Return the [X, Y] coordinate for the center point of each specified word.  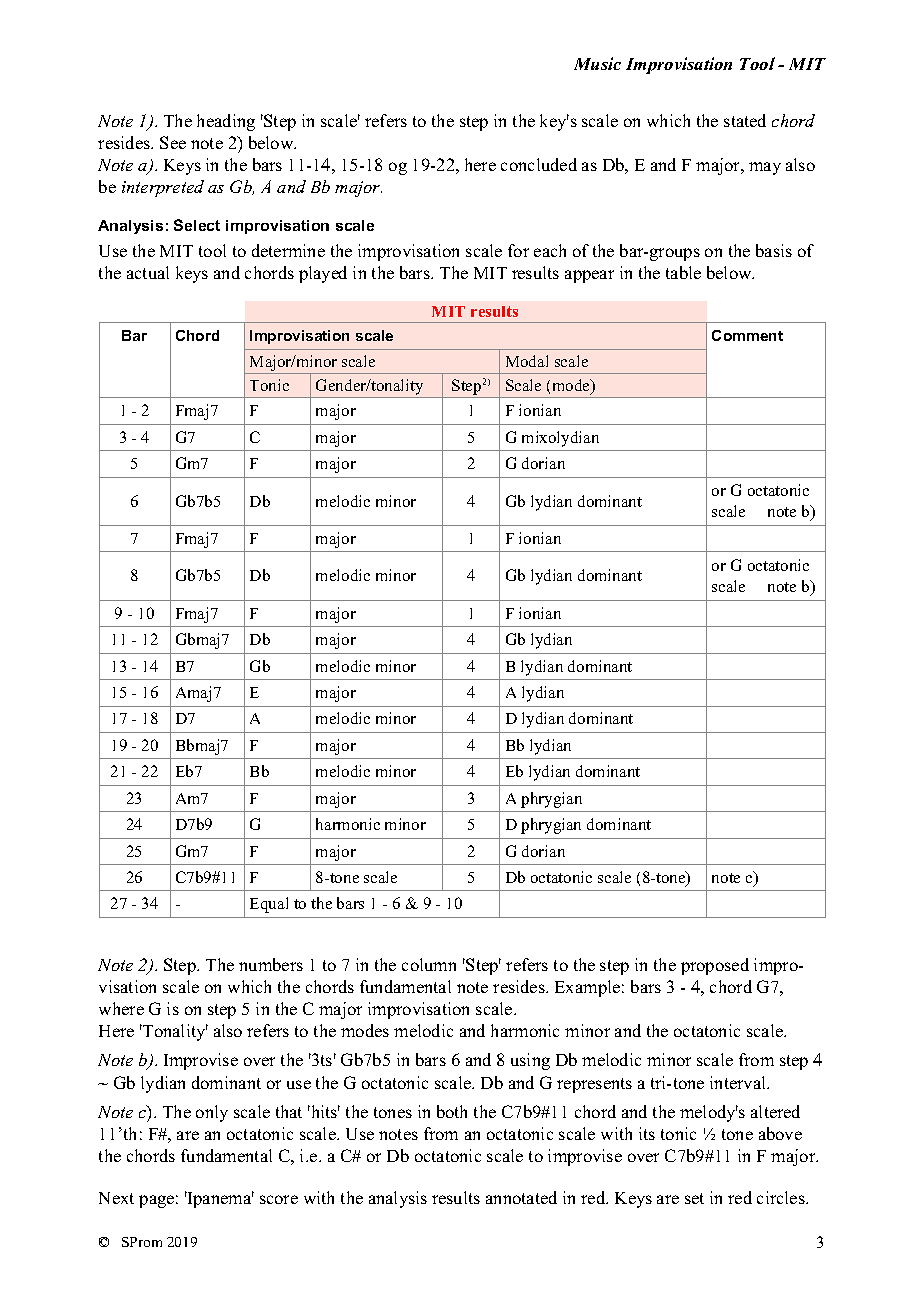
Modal [527, 361]
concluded [539, 164]
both [452, 1111]
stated [745, 120]
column [429, 964]
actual [148, 272]
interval [739, 1082]
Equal [269, 905]
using [530, 1061]
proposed [715, 966]
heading [226, 122]
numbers [271, 964]
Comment [747, 335]
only [212, 1113]
